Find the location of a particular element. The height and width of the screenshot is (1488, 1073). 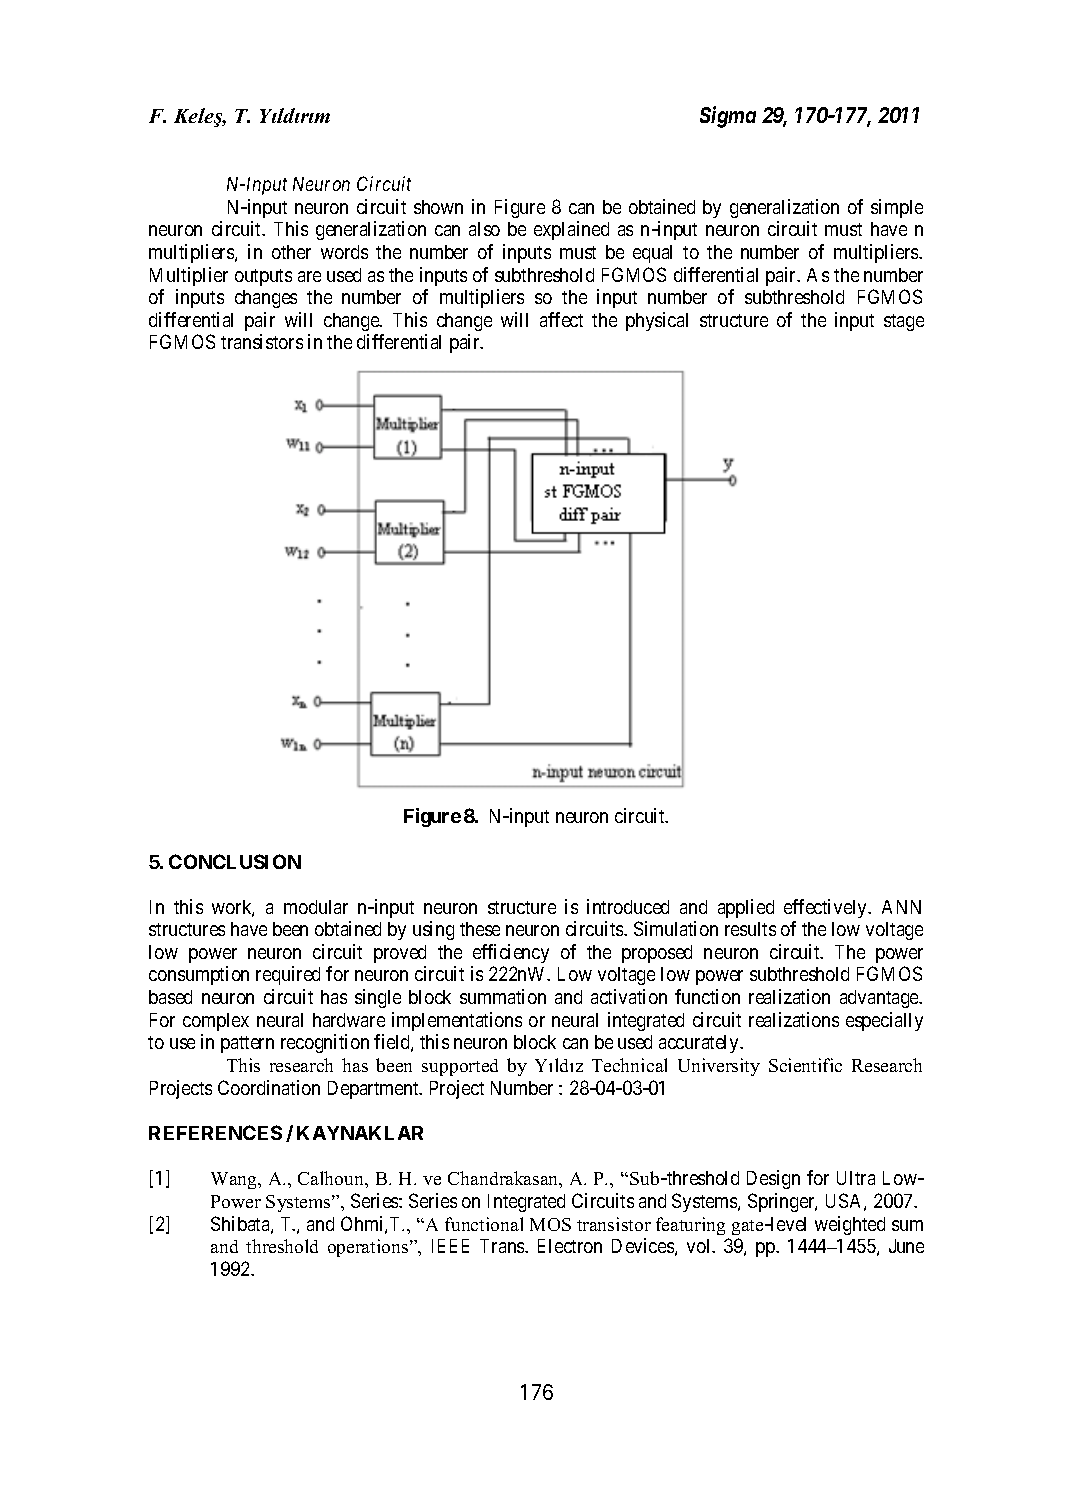

CONCLUSION is located at coordinates (235, 861).
